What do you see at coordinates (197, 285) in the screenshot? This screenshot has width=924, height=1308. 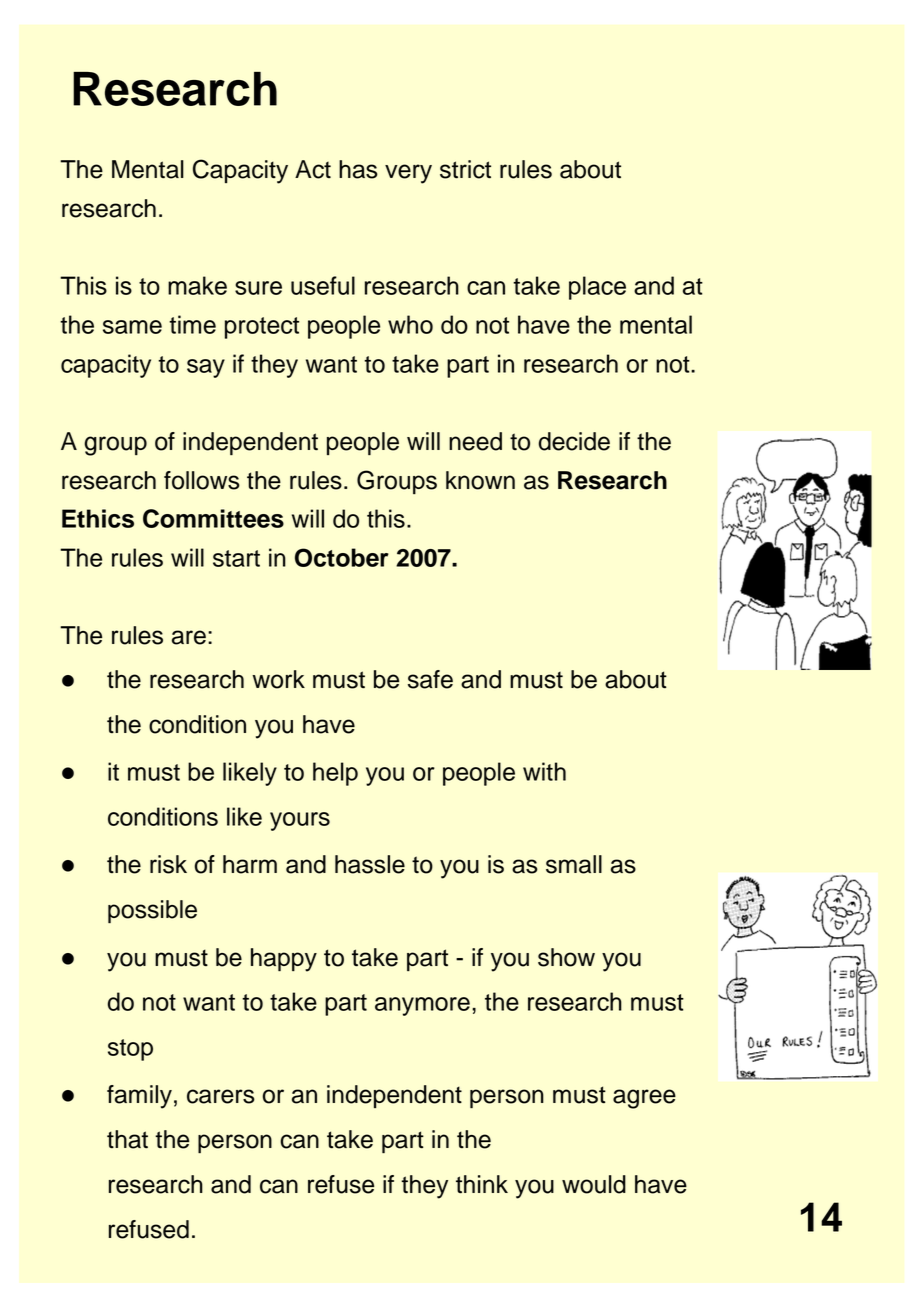 I see `make` at bounding box center [197, 285].
